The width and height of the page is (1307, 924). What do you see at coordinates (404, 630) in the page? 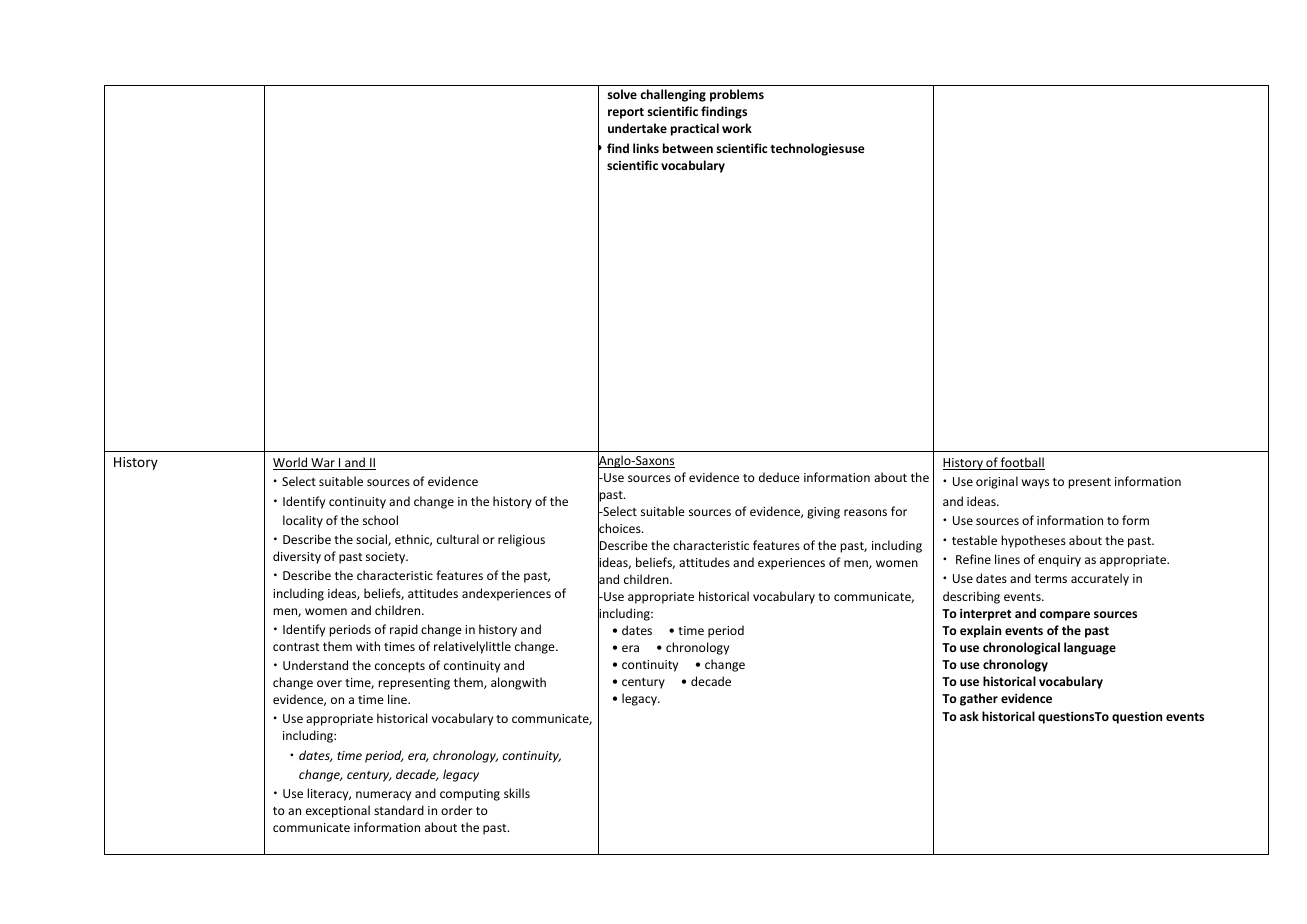
I see `rapid` at bounding box center [404, 630].
